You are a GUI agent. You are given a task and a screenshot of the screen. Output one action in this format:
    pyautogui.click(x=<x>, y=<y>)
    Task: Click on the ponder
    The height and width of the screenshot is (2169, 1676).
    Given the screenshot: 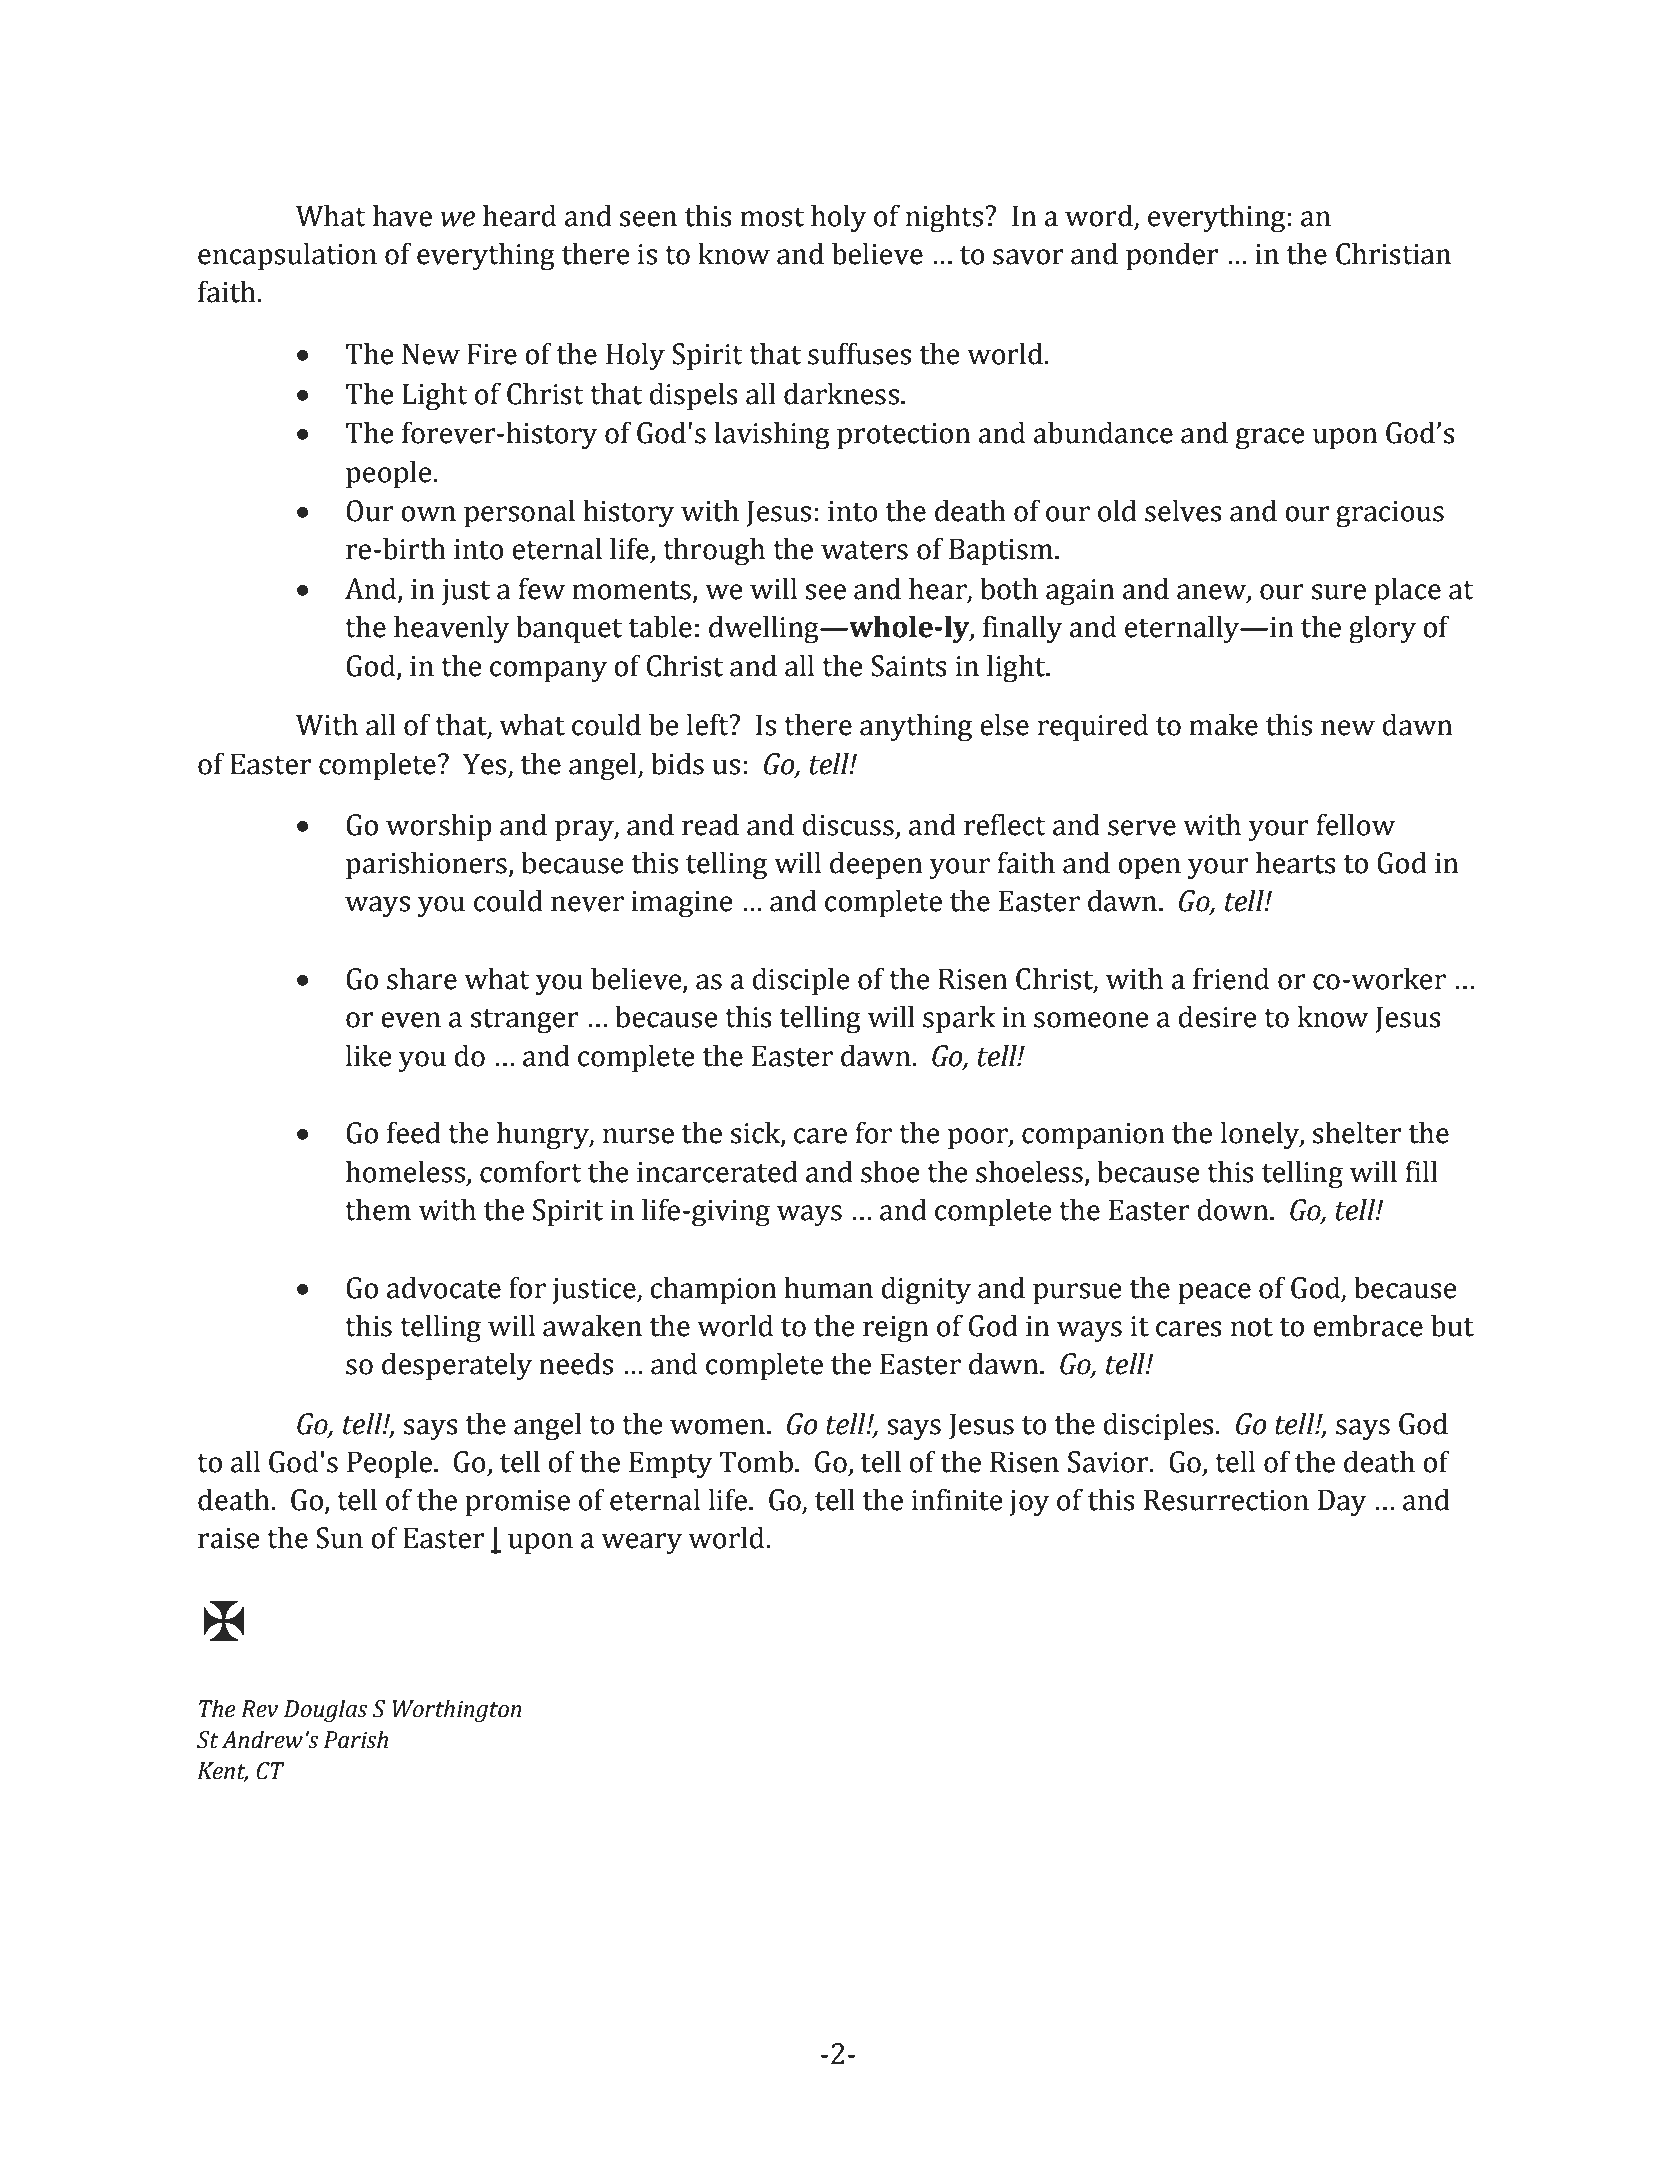 What is the action you would take?
    pyautogui.click(x=1172, y=256)
